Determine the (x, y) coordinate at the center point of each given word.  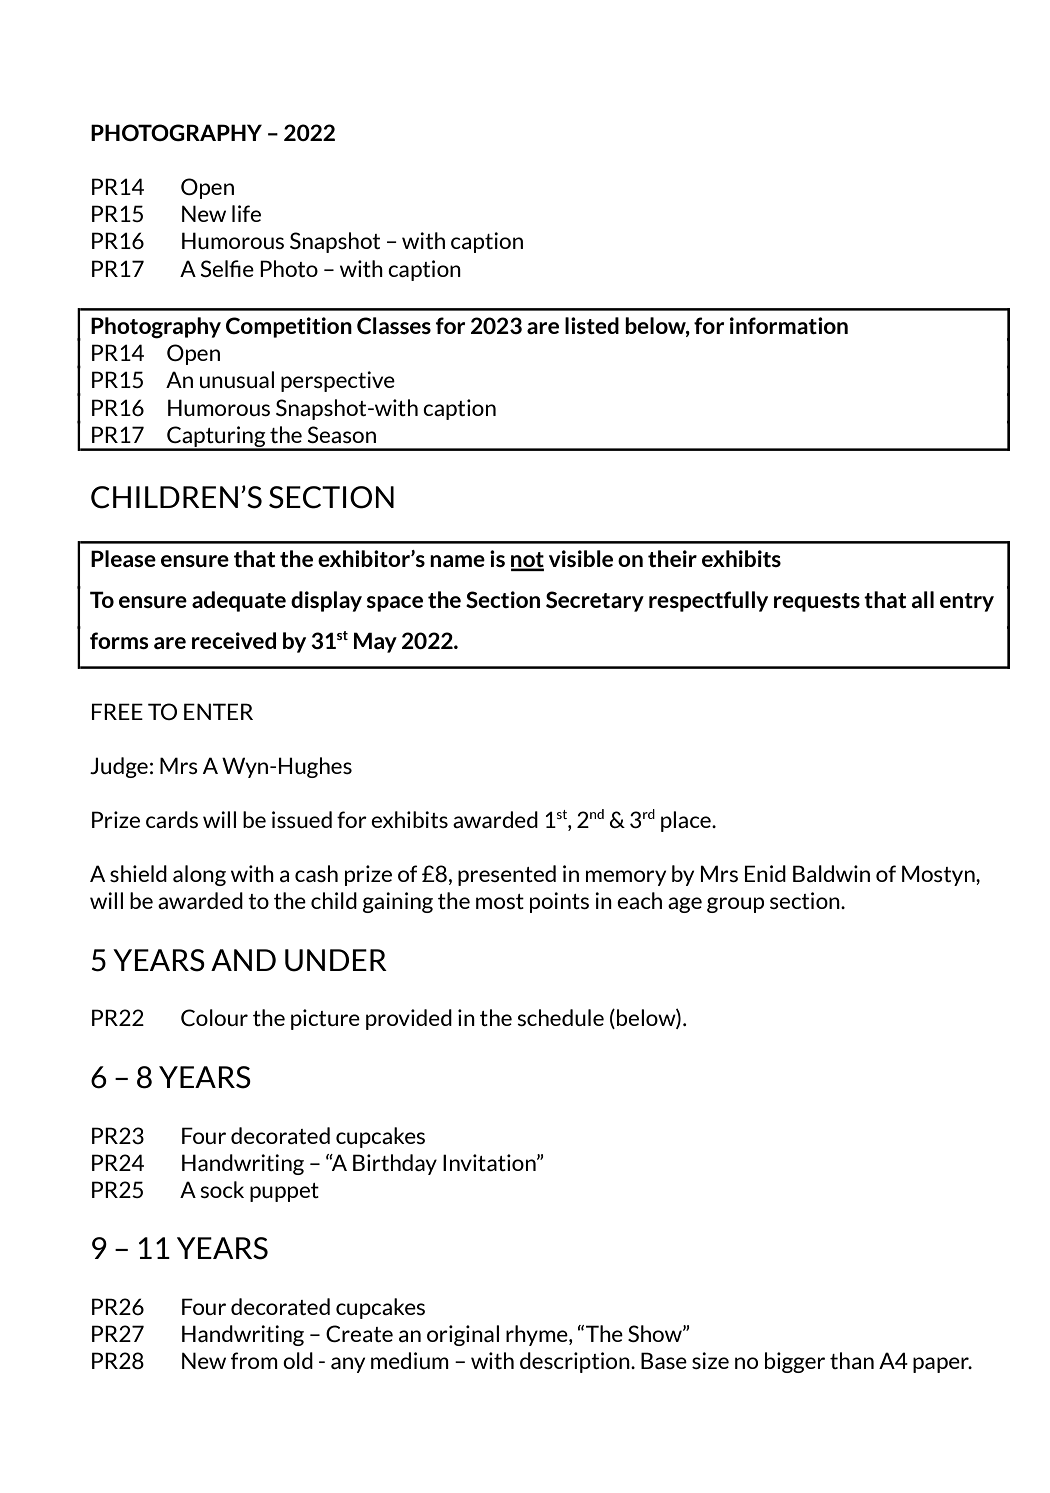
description (576, 1362)
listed (592, 325)
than (852, 1360)
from (254, 1360)
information (789, 325)
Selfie (227, 268)
